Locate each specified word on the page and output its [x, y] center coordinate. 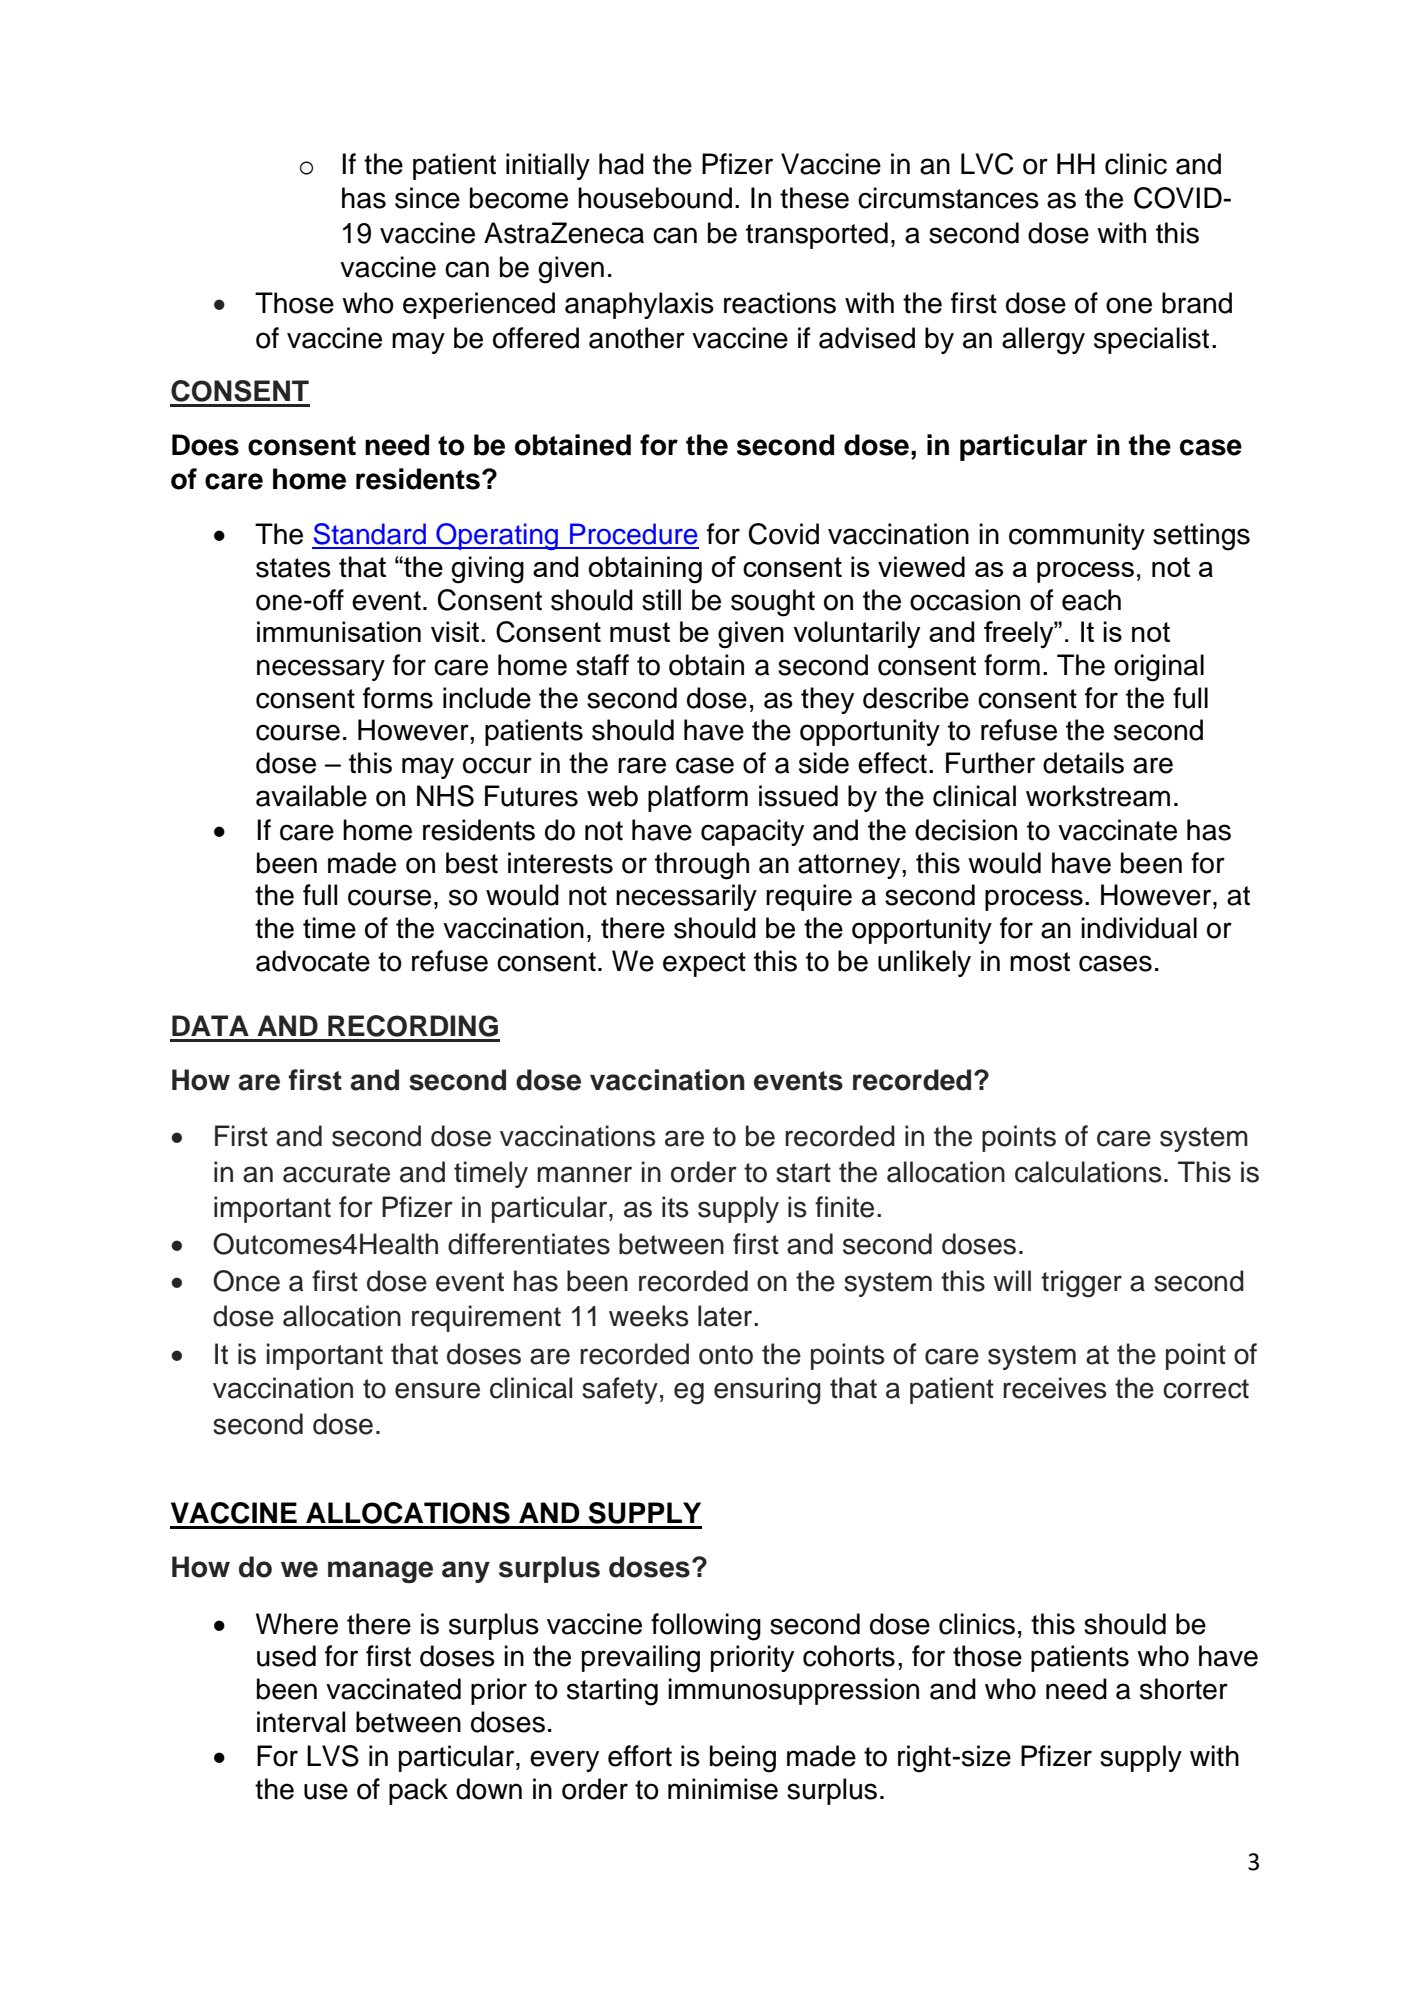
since [427, 198]
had [621, 164]
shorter [1184, 1689]
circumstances [948, 198]
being [743, 1759]
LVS [333, 1756]
